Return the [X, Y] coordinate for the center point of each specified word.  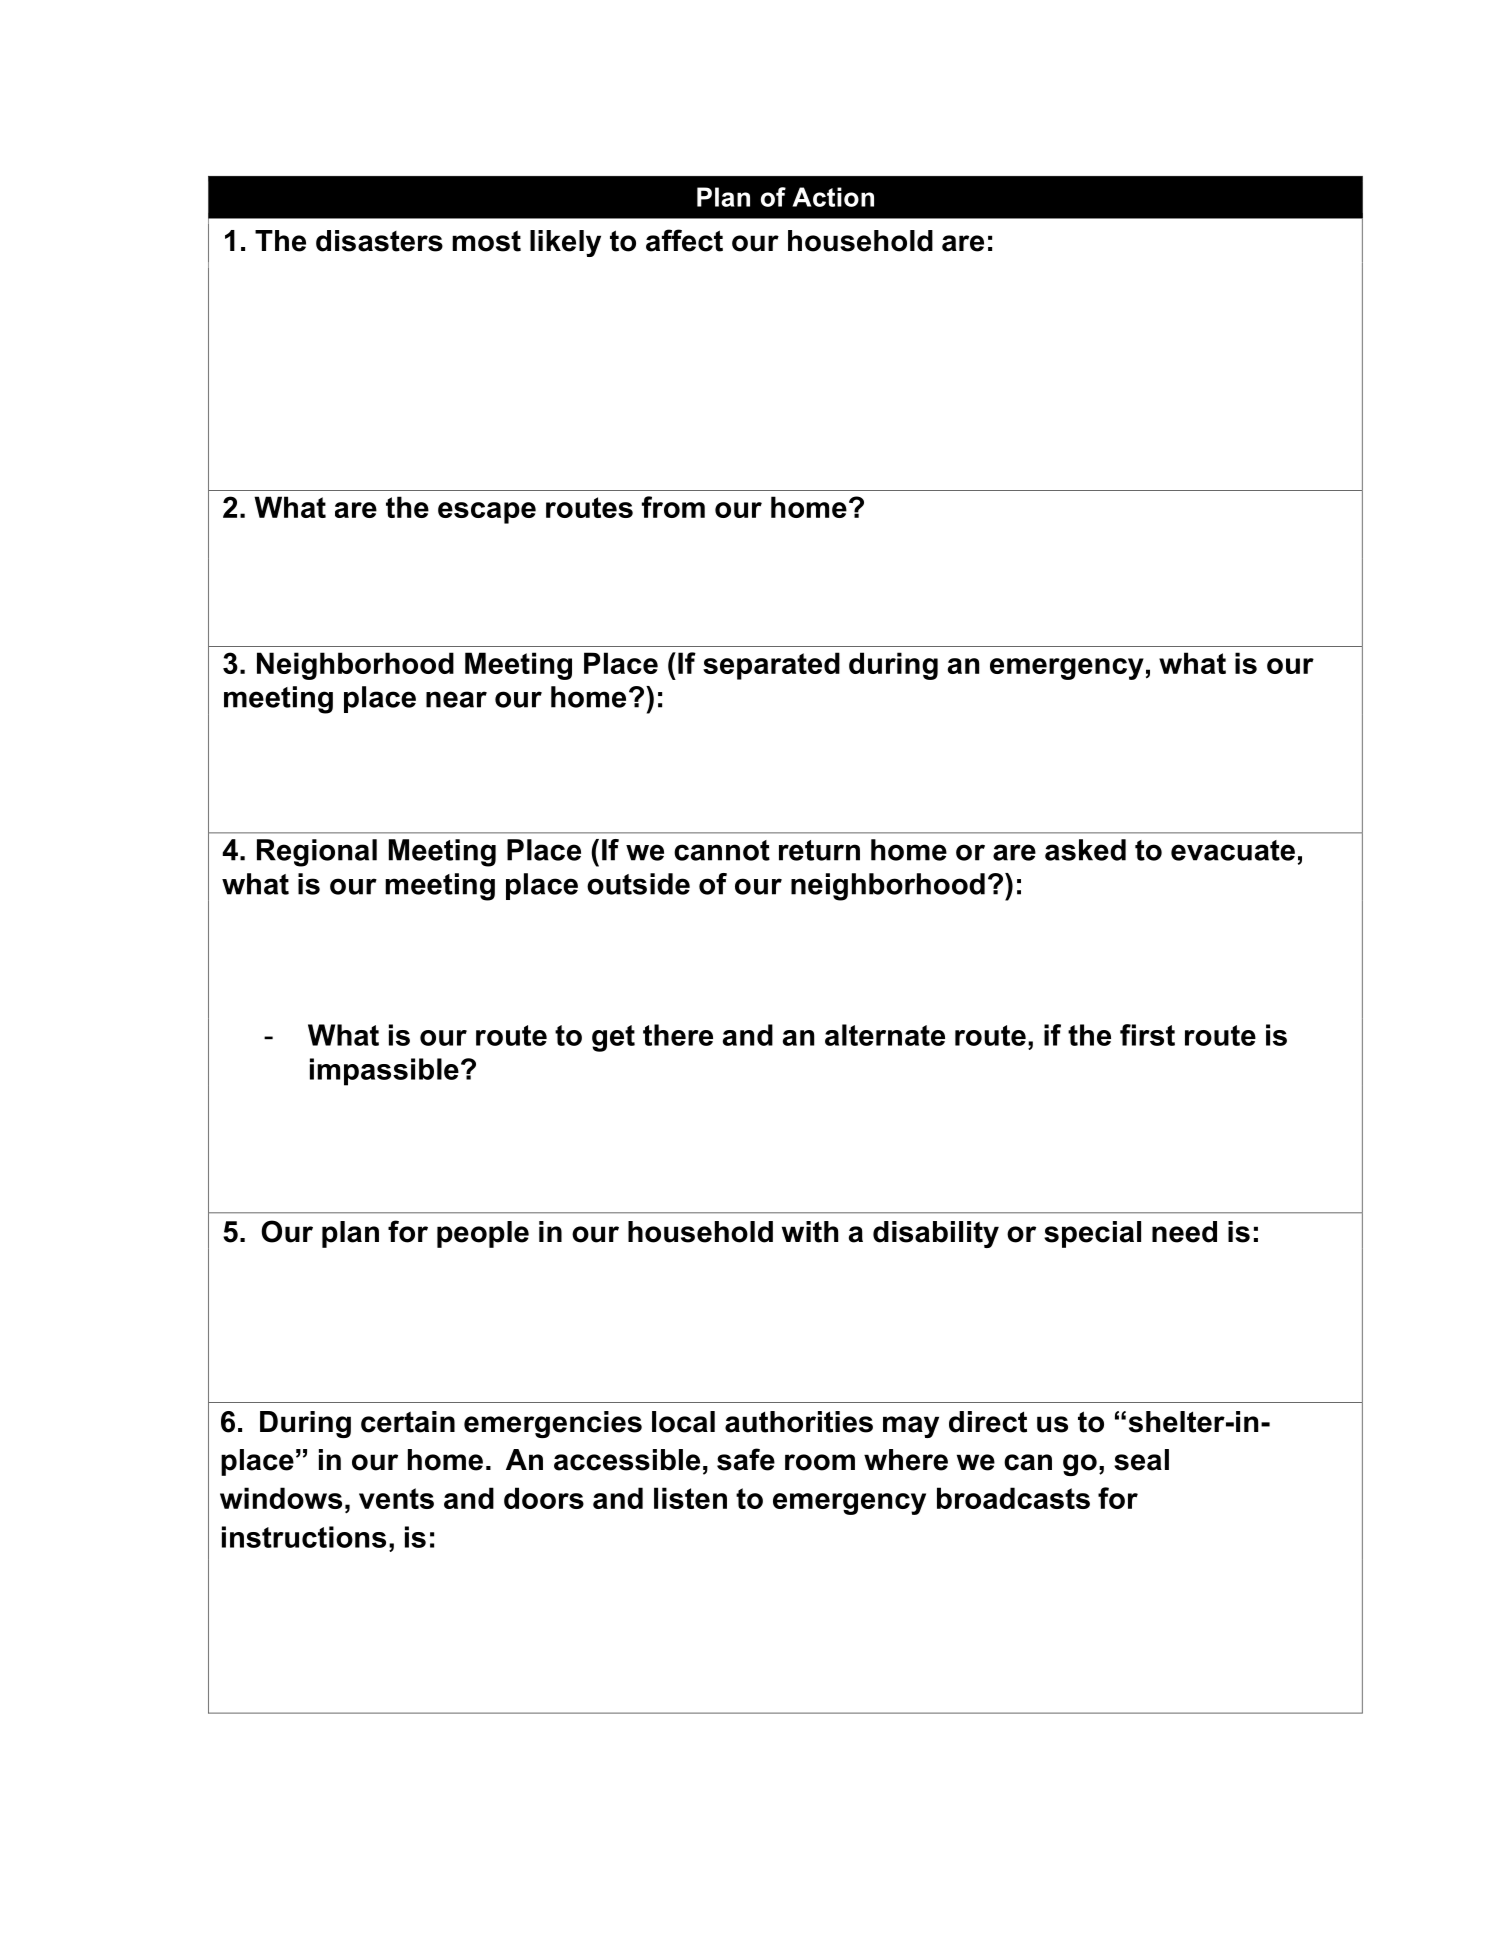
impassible [384, 1072]
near [456, 699]
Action [833, 197]
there [678, 1035]
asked [1085, 850]
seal [1141, 1460]
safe [746, 1459]
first [1147, 1035]
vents [396, 1498]
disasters [379, 241]
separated [771, 666]
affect [684, 240]
